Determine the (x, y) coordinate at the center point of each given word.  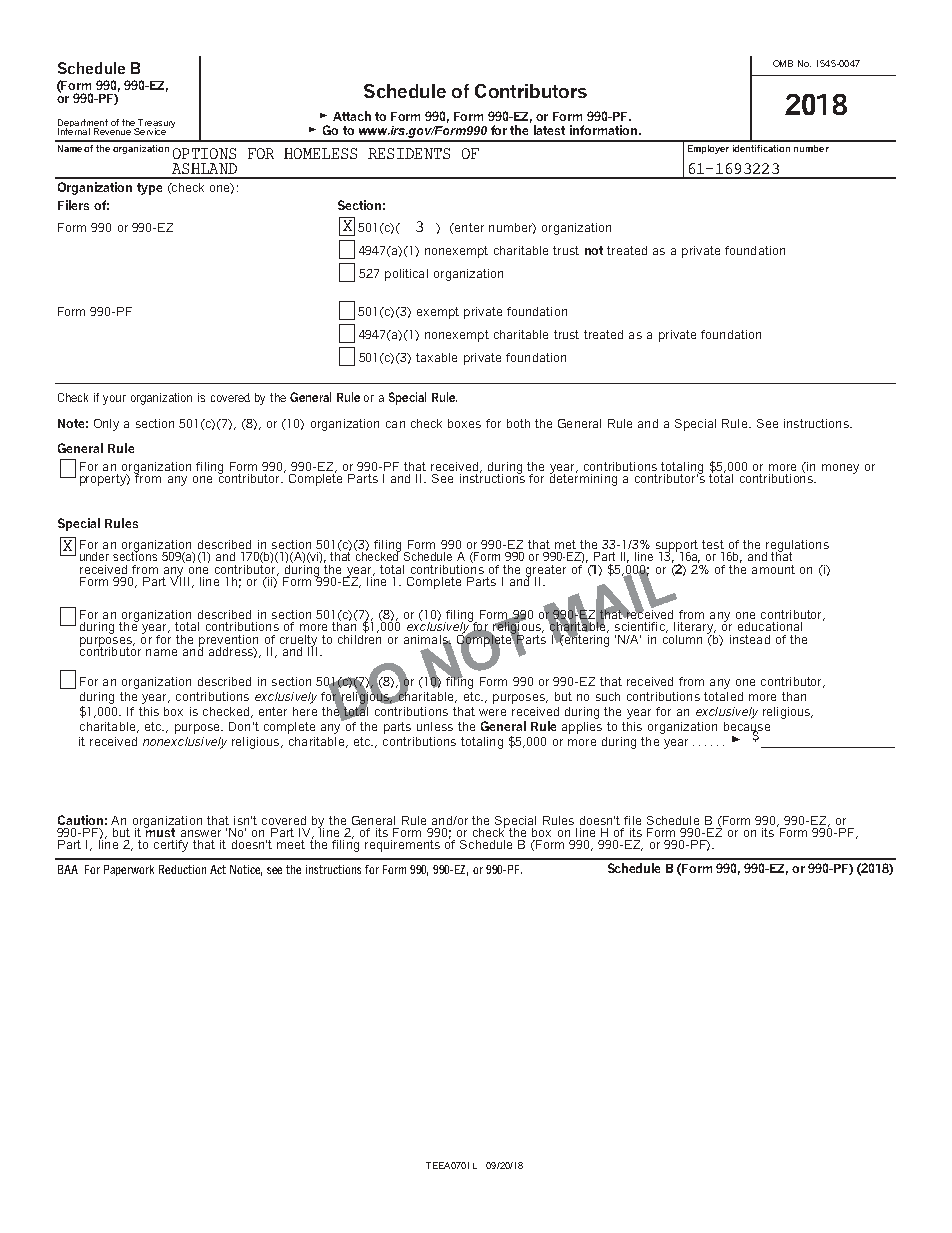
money (840, 469)
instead (750, 639)
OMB (783, 63)
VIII (179, 580)
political (406, 275)
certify (171, 846)
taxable (436, 357)
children (359, 638)
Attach (352, 116)
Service (150, 130)
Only (106, 425)
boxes (464, 423)
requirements (402, 846)
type (149, 189)
